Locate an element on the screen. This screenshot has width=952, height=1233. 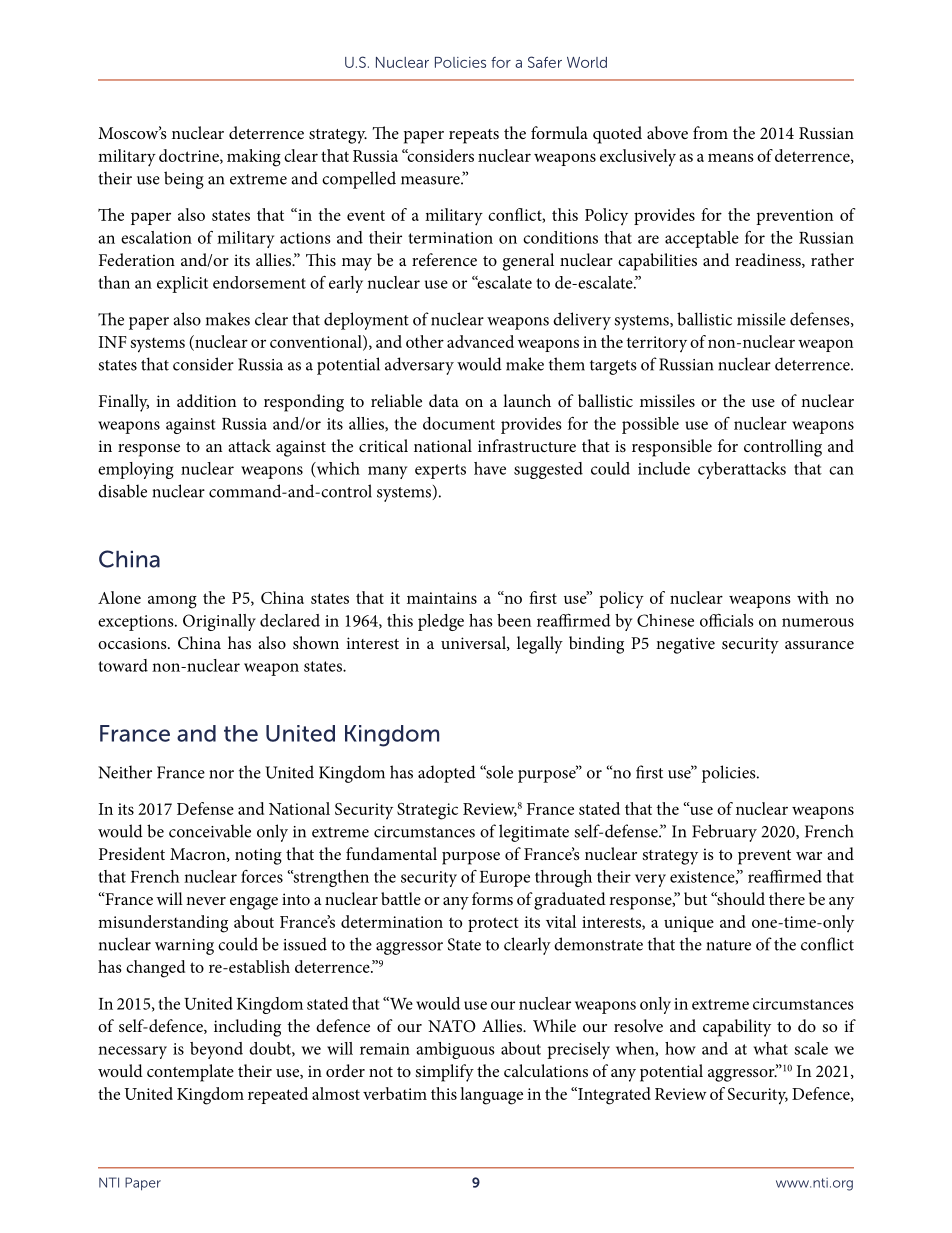
with is located at coordinates (813, 597).
